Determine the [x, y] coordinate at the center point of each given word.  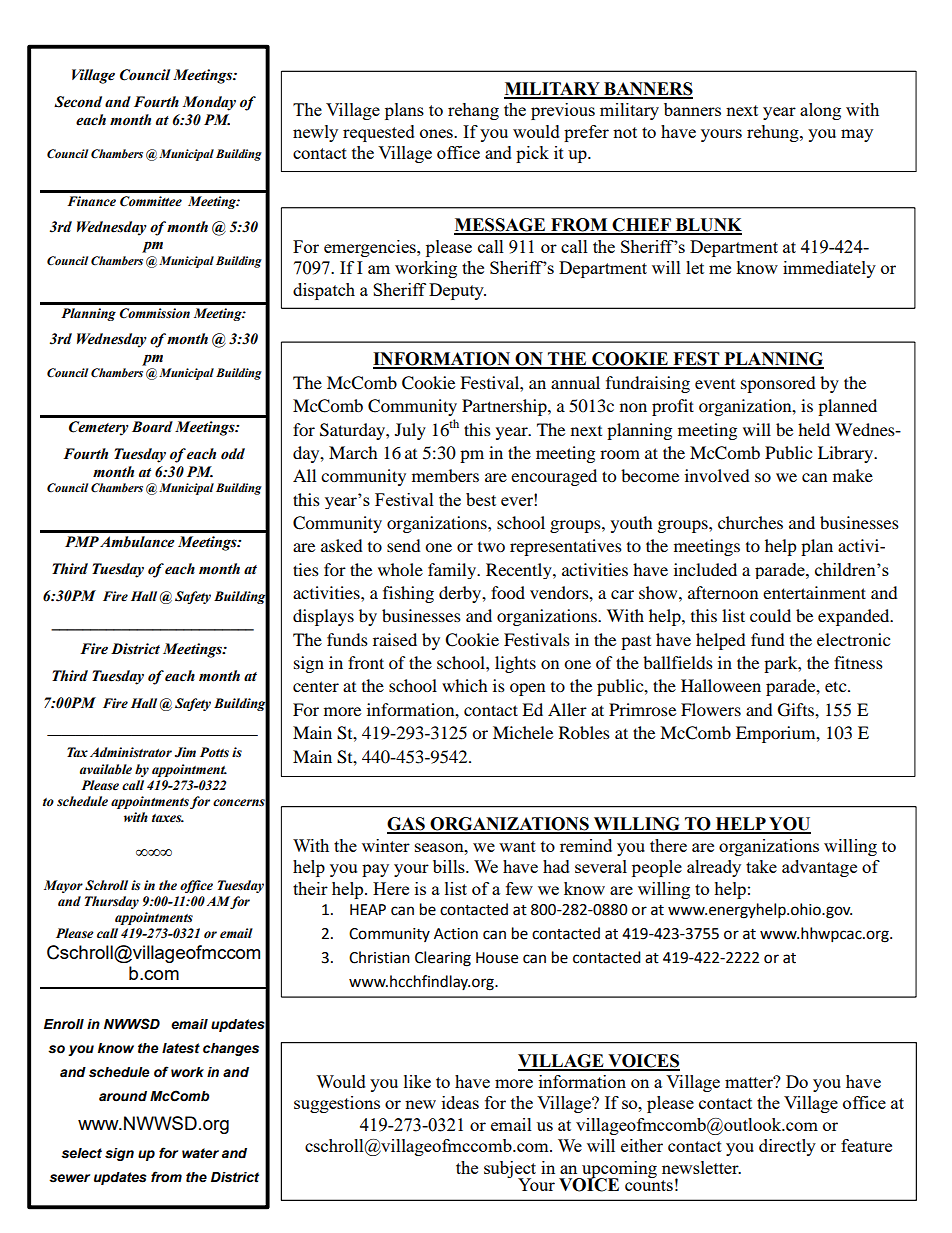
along [820, 111]
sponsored [778, 384]
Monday [209, 103]
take [761, 866]
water [200, 1153]
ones [437, 133]
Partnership [505, 407]
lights [515, 664]
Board [152, 427]
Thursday [112, 902]
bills [450, 866]
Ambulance [137, 542]
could [770, 615]
